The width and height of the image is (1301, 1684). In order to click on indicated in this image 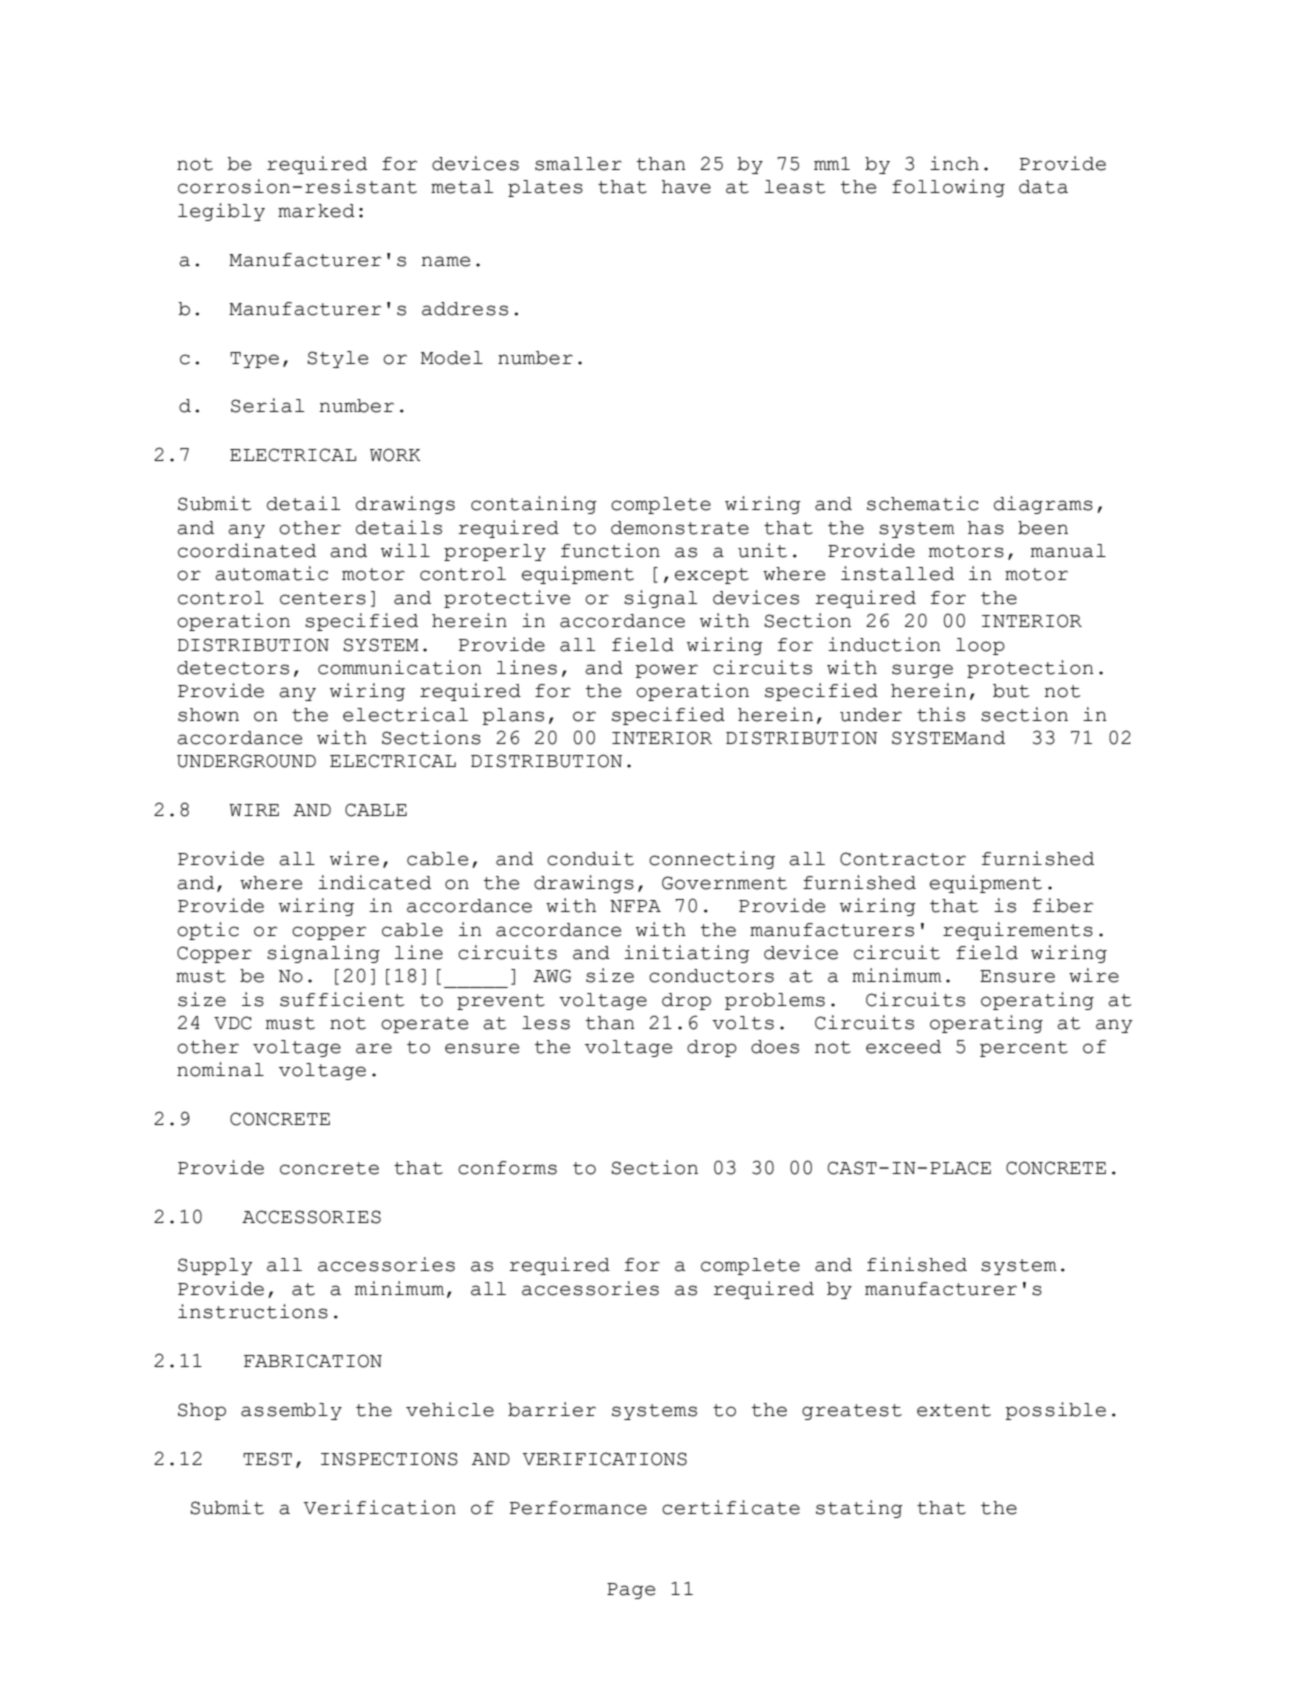, I will do `click(374, 882)`.
